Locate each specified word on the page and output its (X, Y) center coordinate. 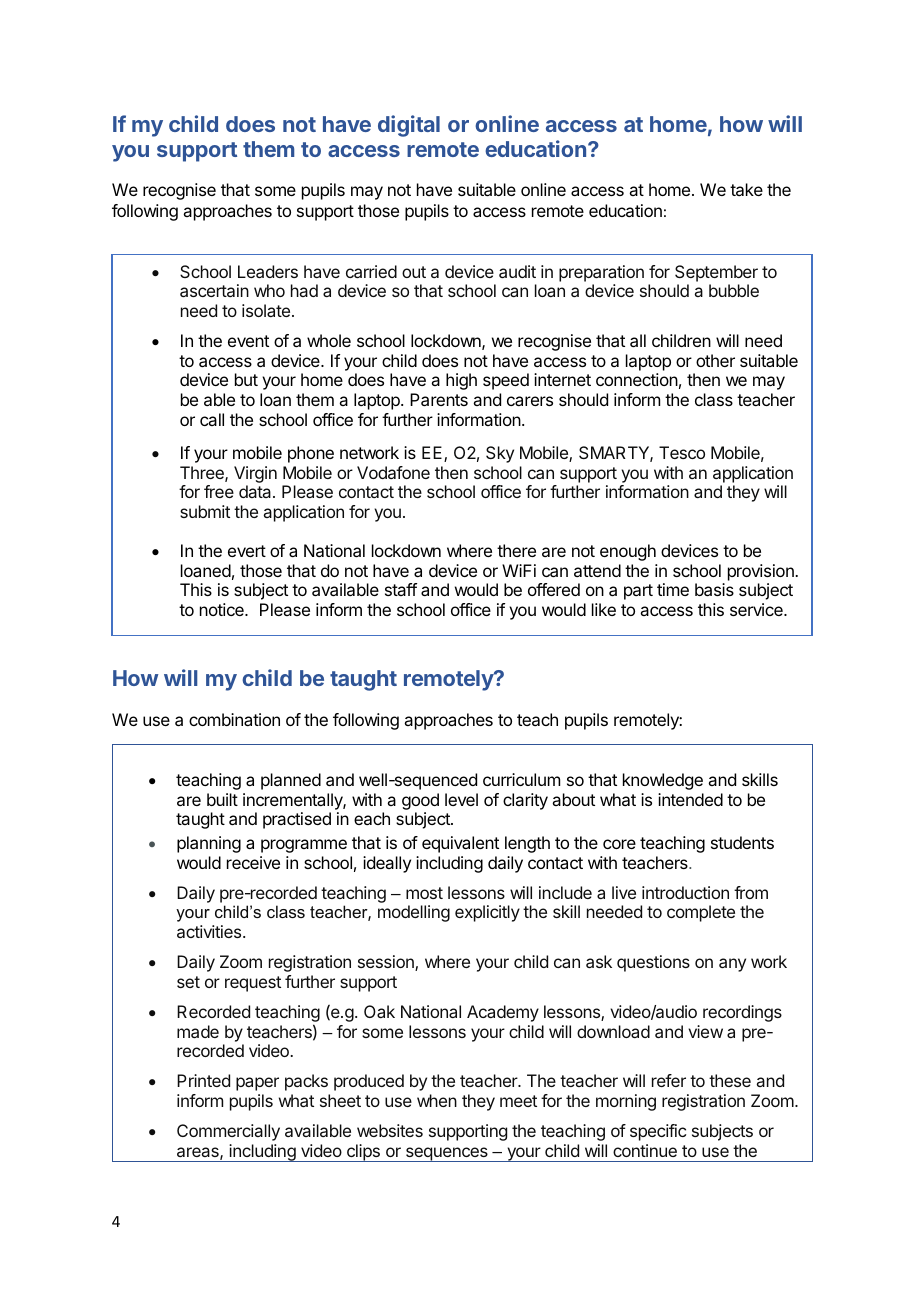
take (746, 189)
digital (409, 126)
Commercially (228, 1132)
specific (658, 1132)
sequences (446, 1154)
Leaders (268, 271)
